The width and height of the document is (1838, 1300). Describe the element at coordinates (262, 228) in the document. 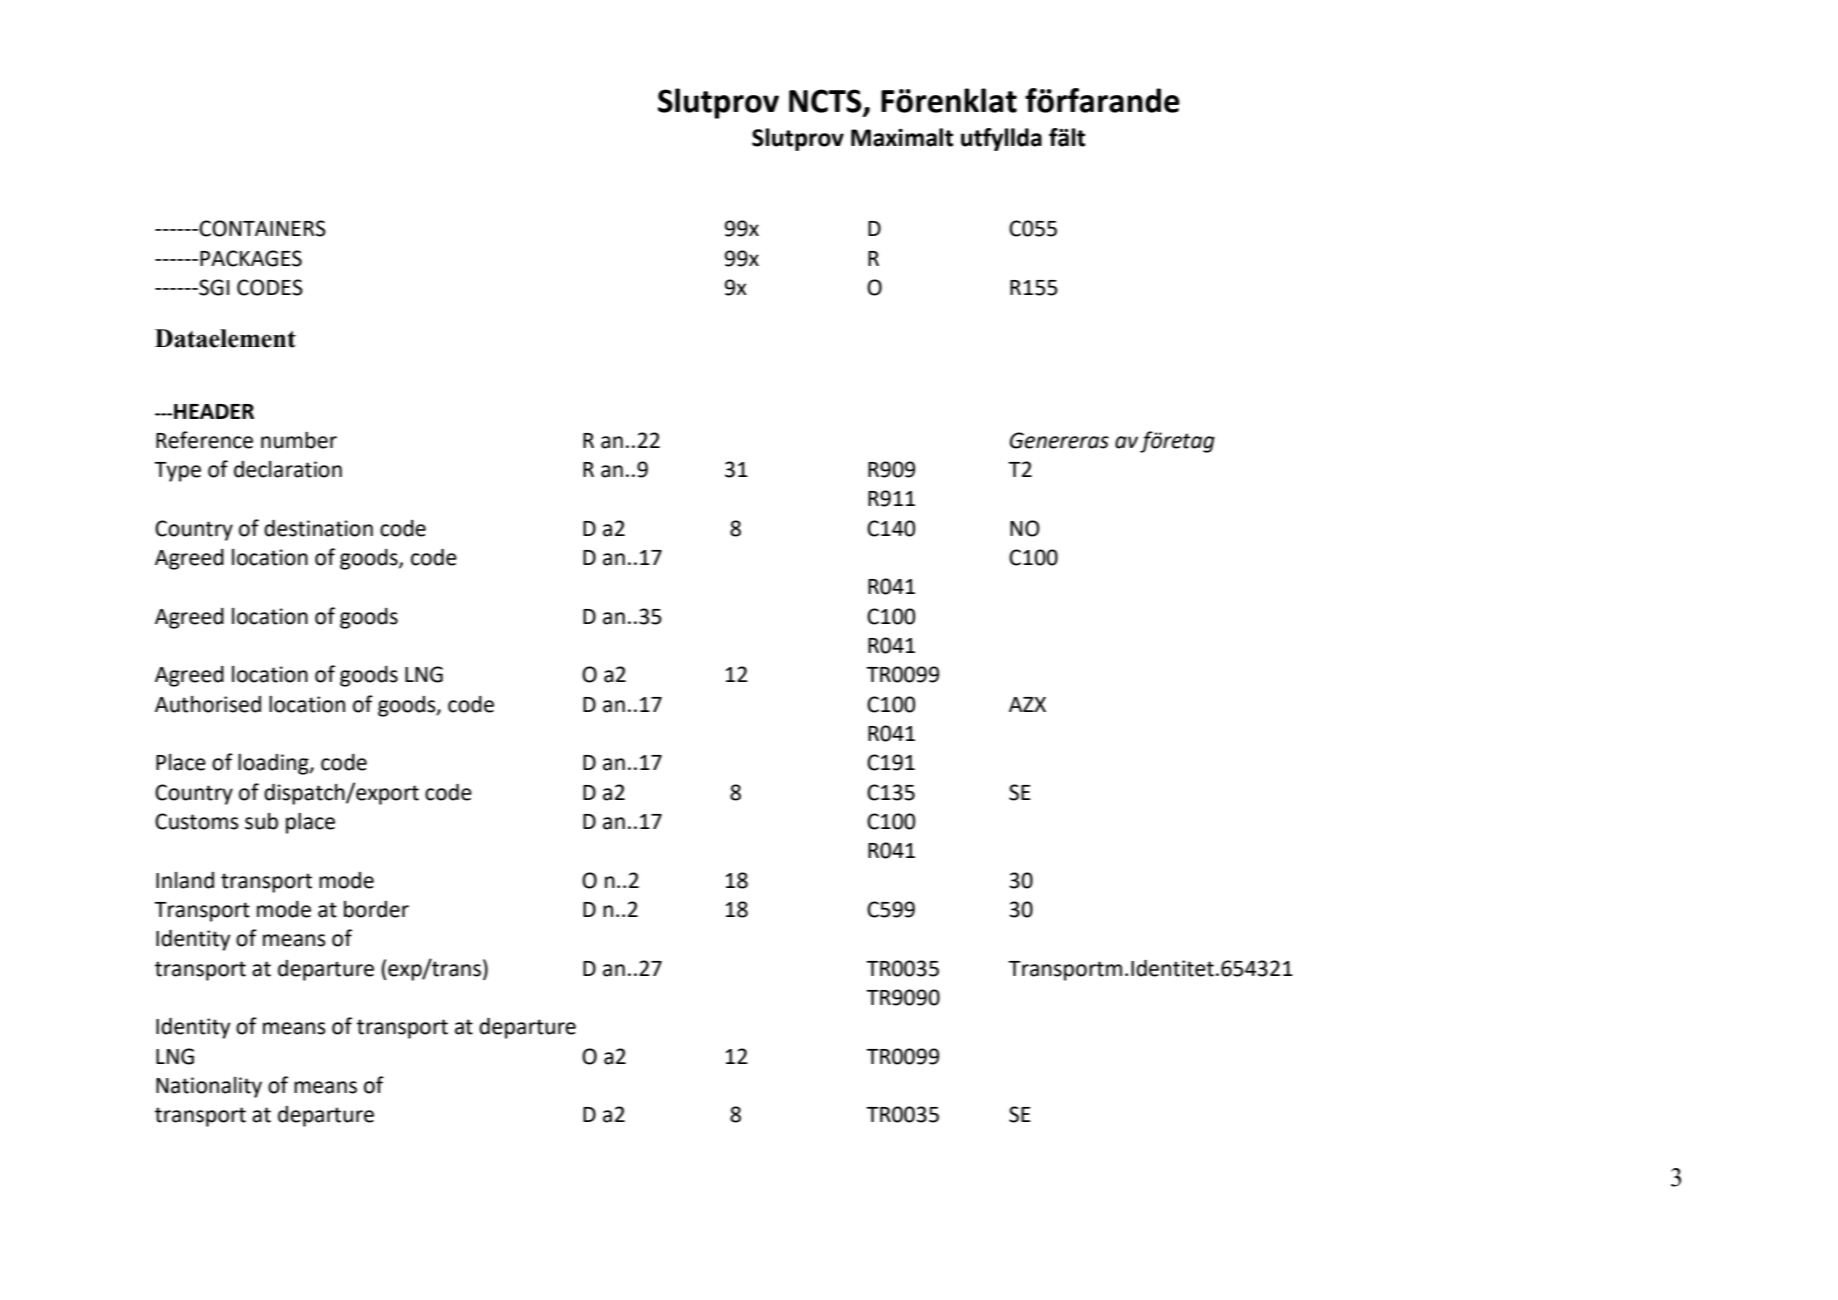

I see `CONTAINERS` at that location.
